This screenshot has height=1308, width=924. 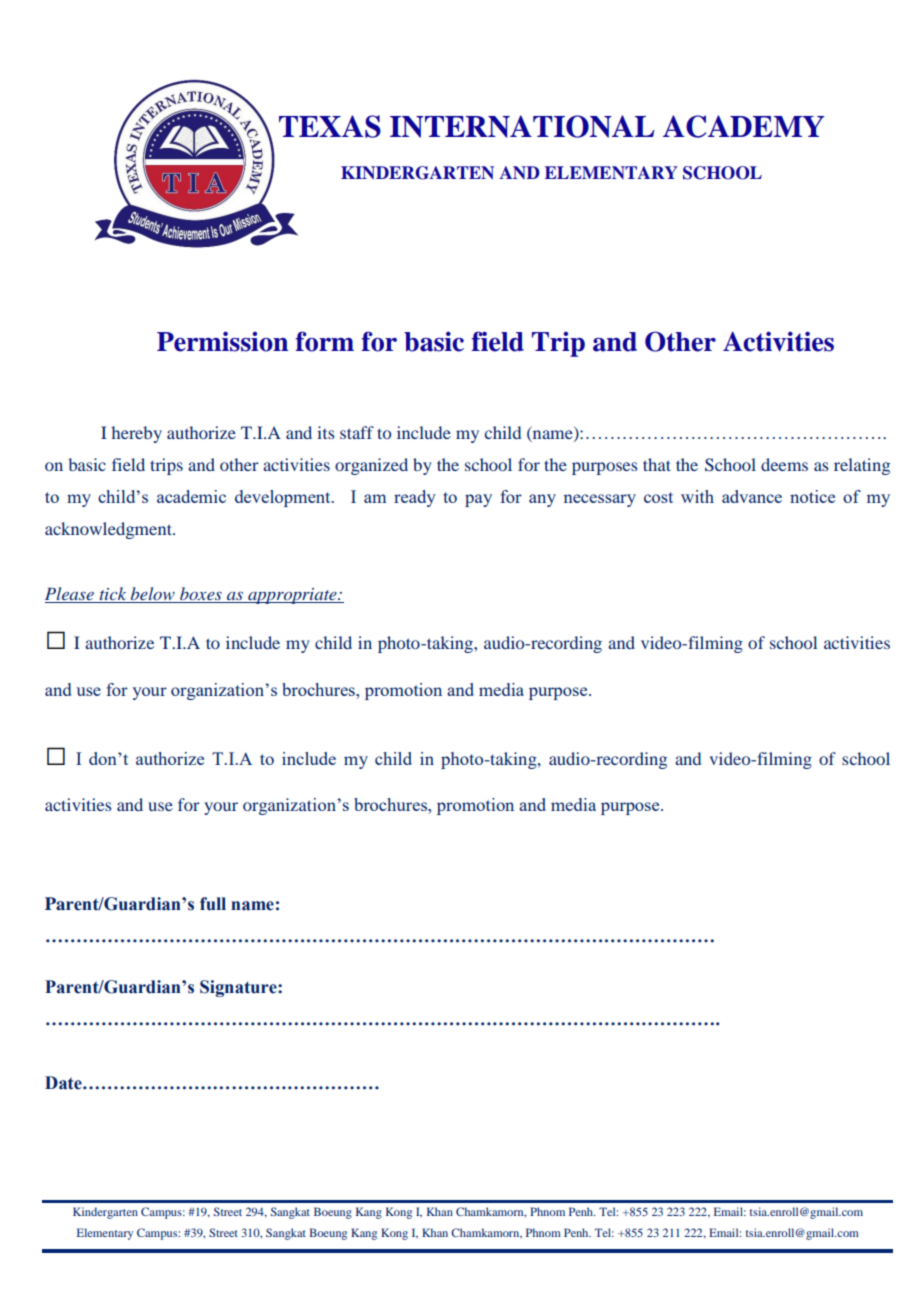 What do you see at coordinates (357, 432) in the screenshot?
I see `staff` at bounding box center [357, 432].
